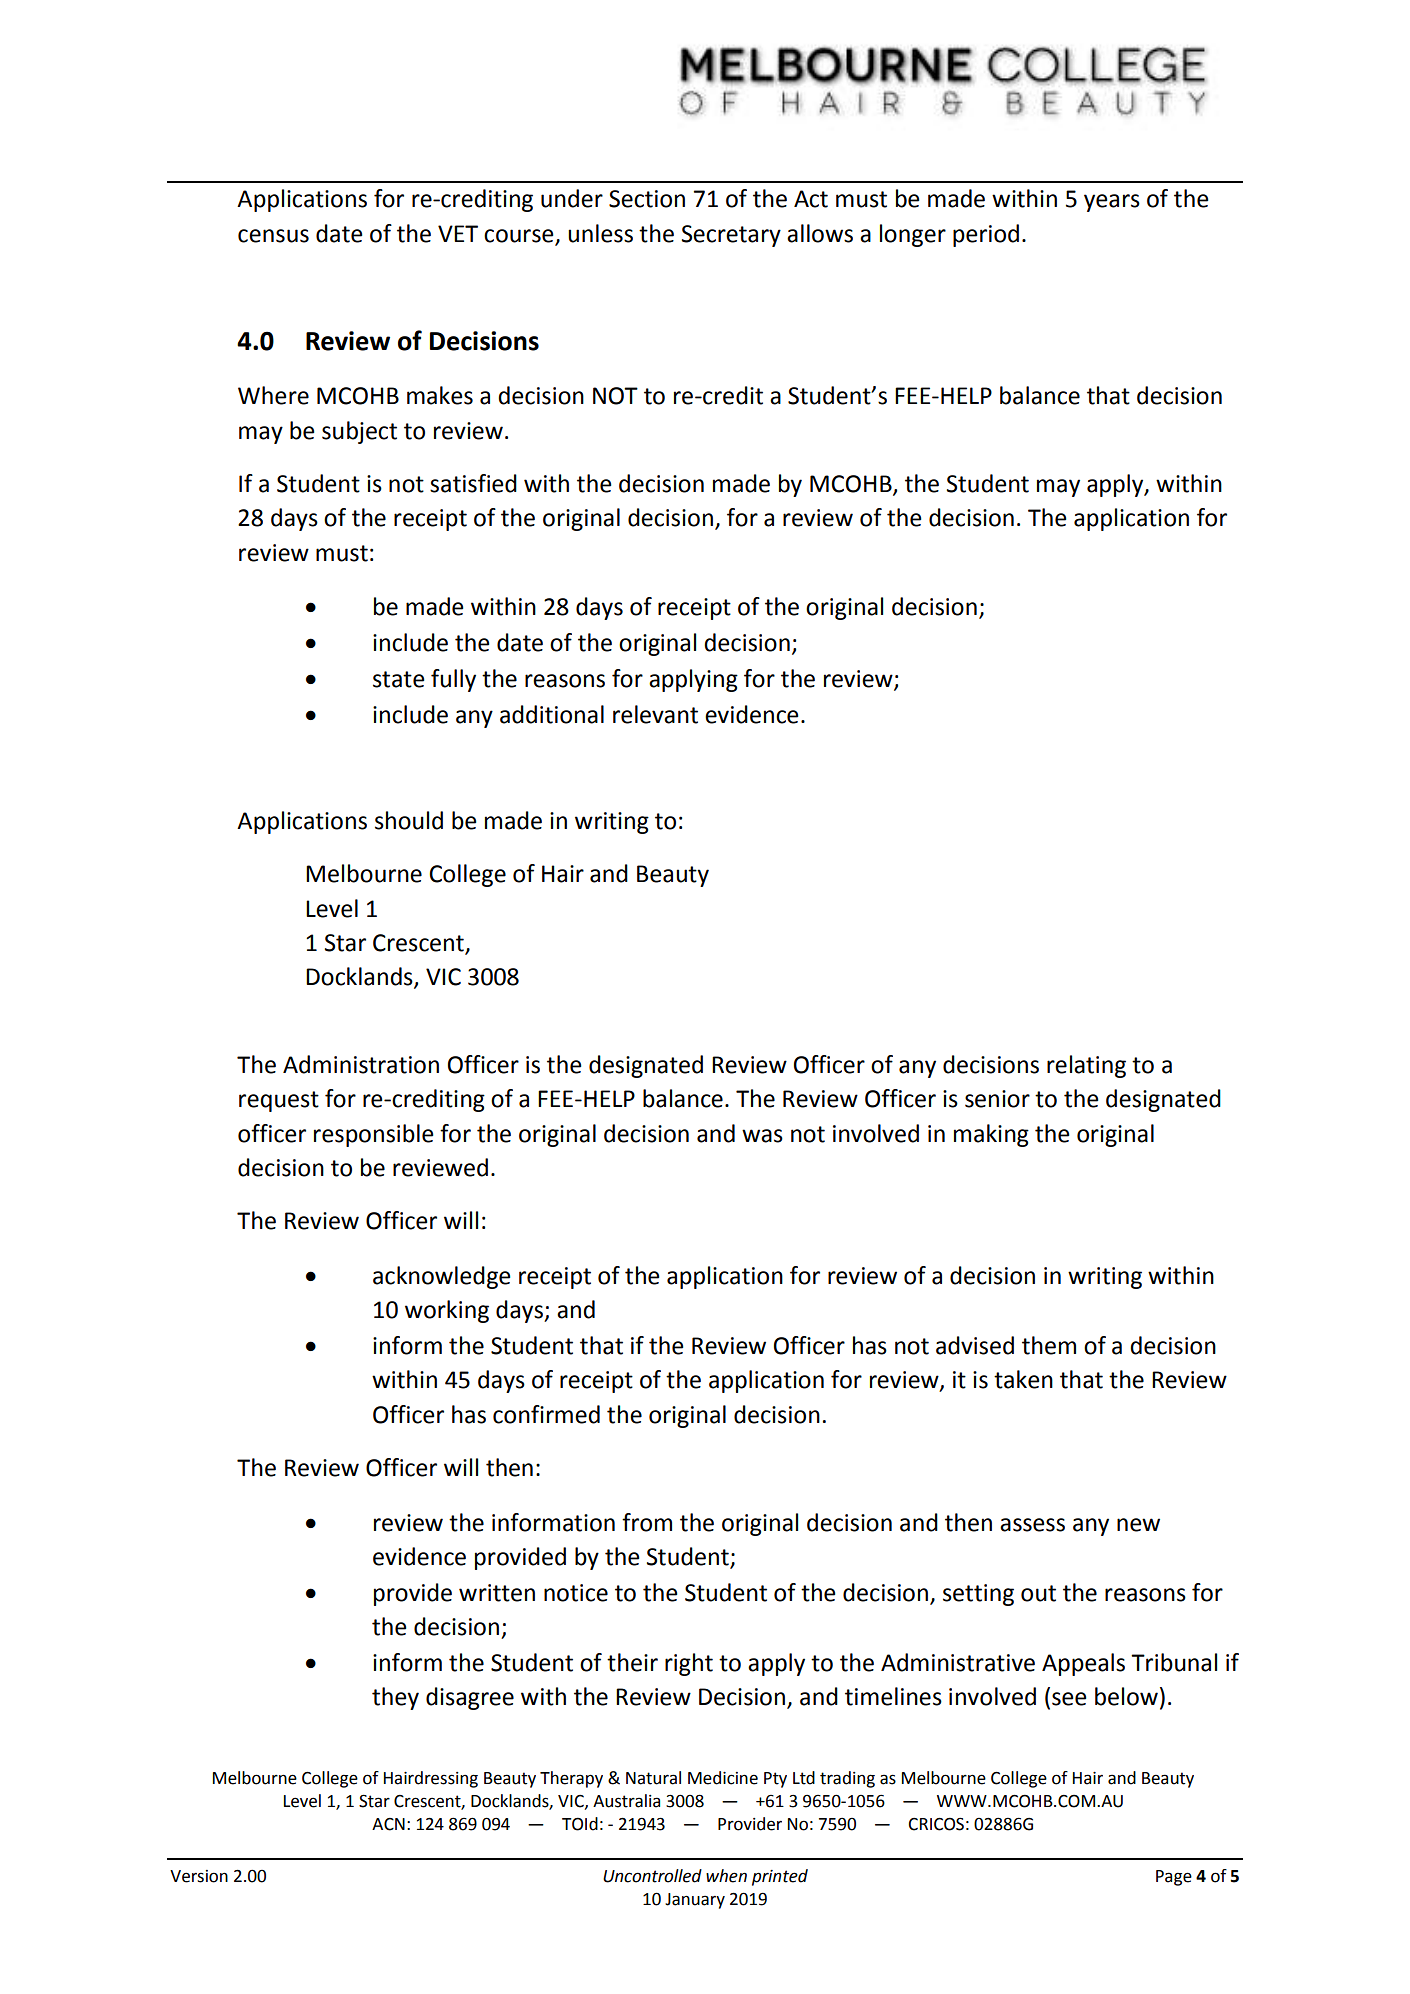 This screenshot has width=1410, height=1994. I want to click on ACN, so click(388, 1824).
